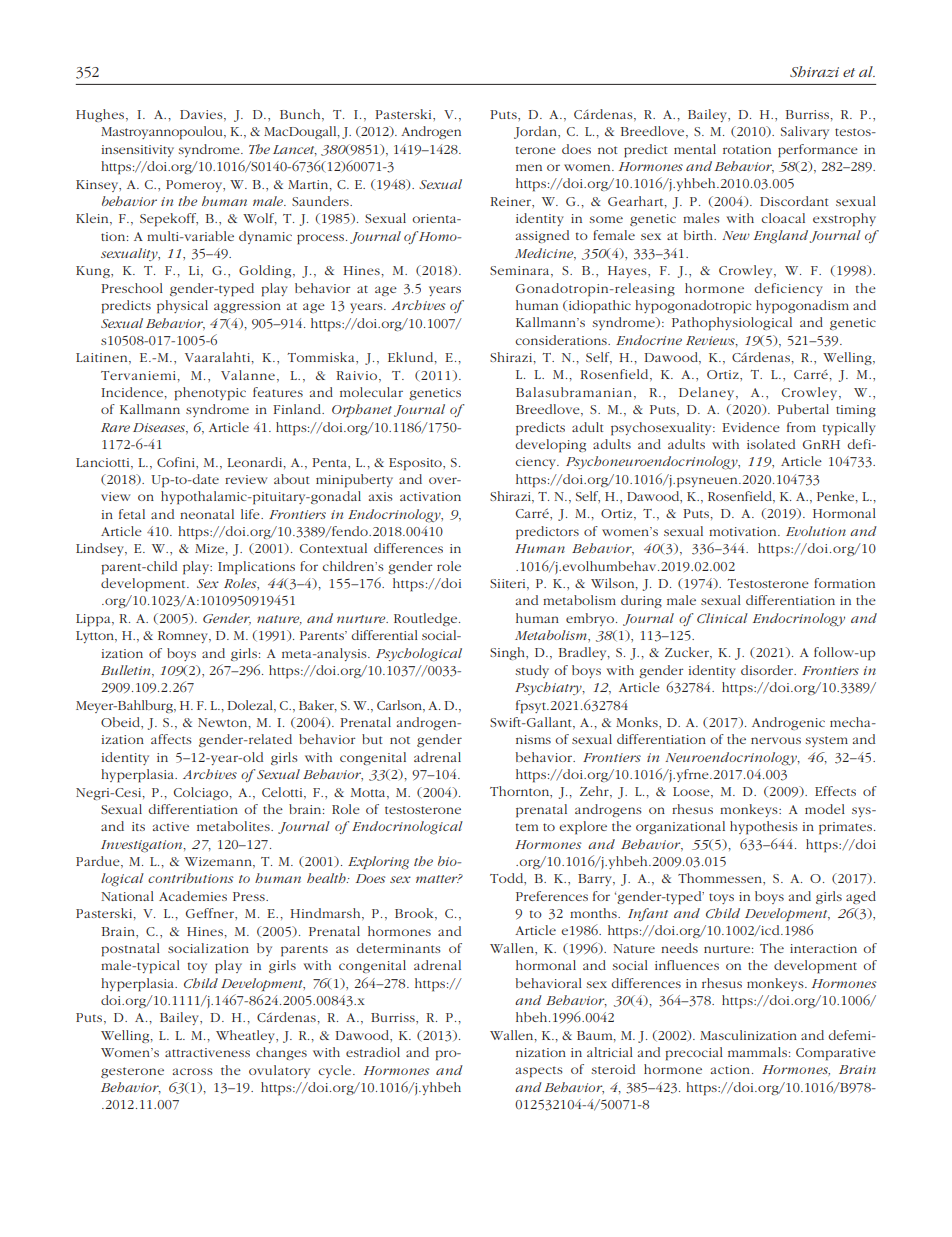  Describe the element at coordinates (583, 828) in the screenshot. I see `explore` at that location.
